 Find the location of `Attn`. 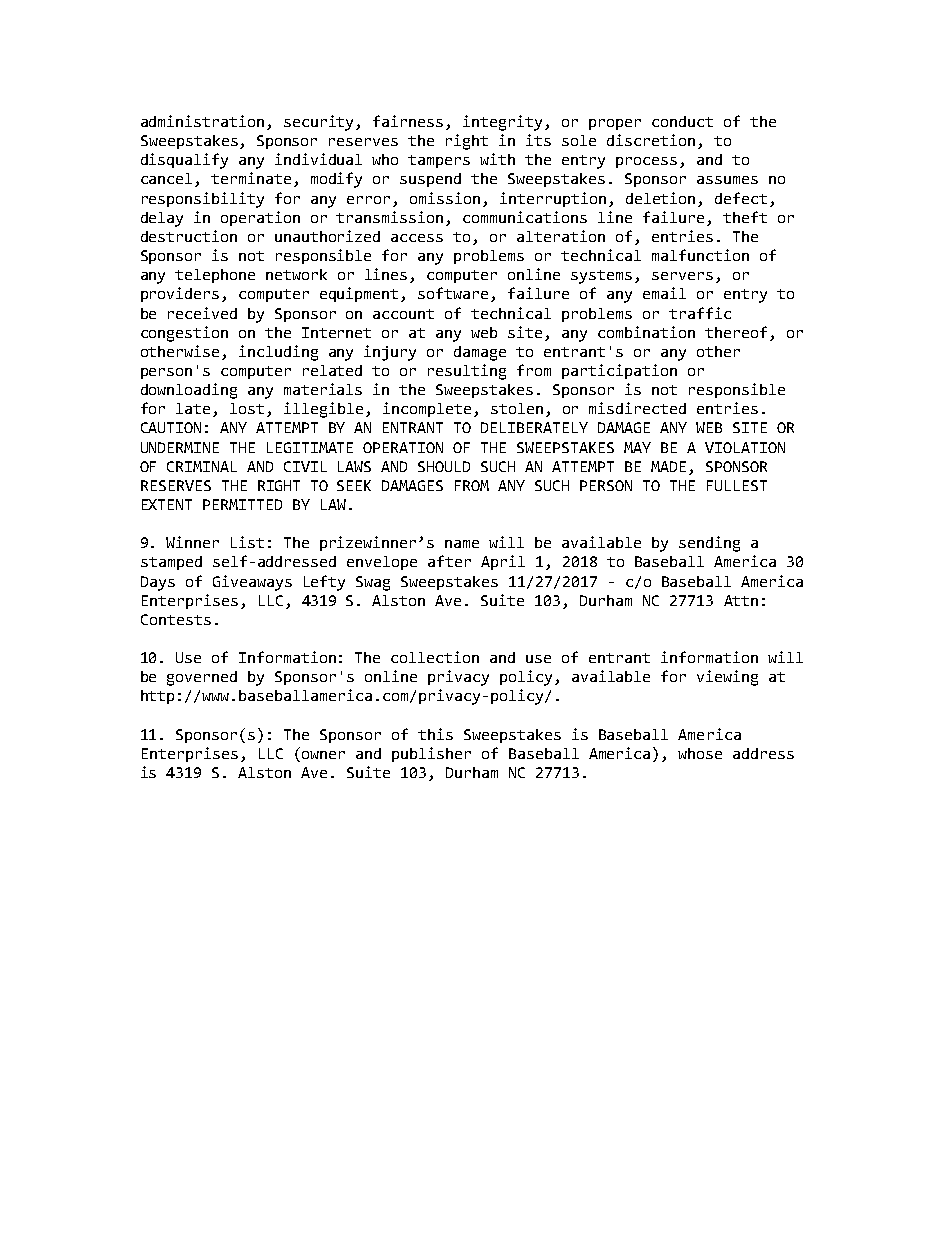

Attn is located at coordinates (741, 600).
